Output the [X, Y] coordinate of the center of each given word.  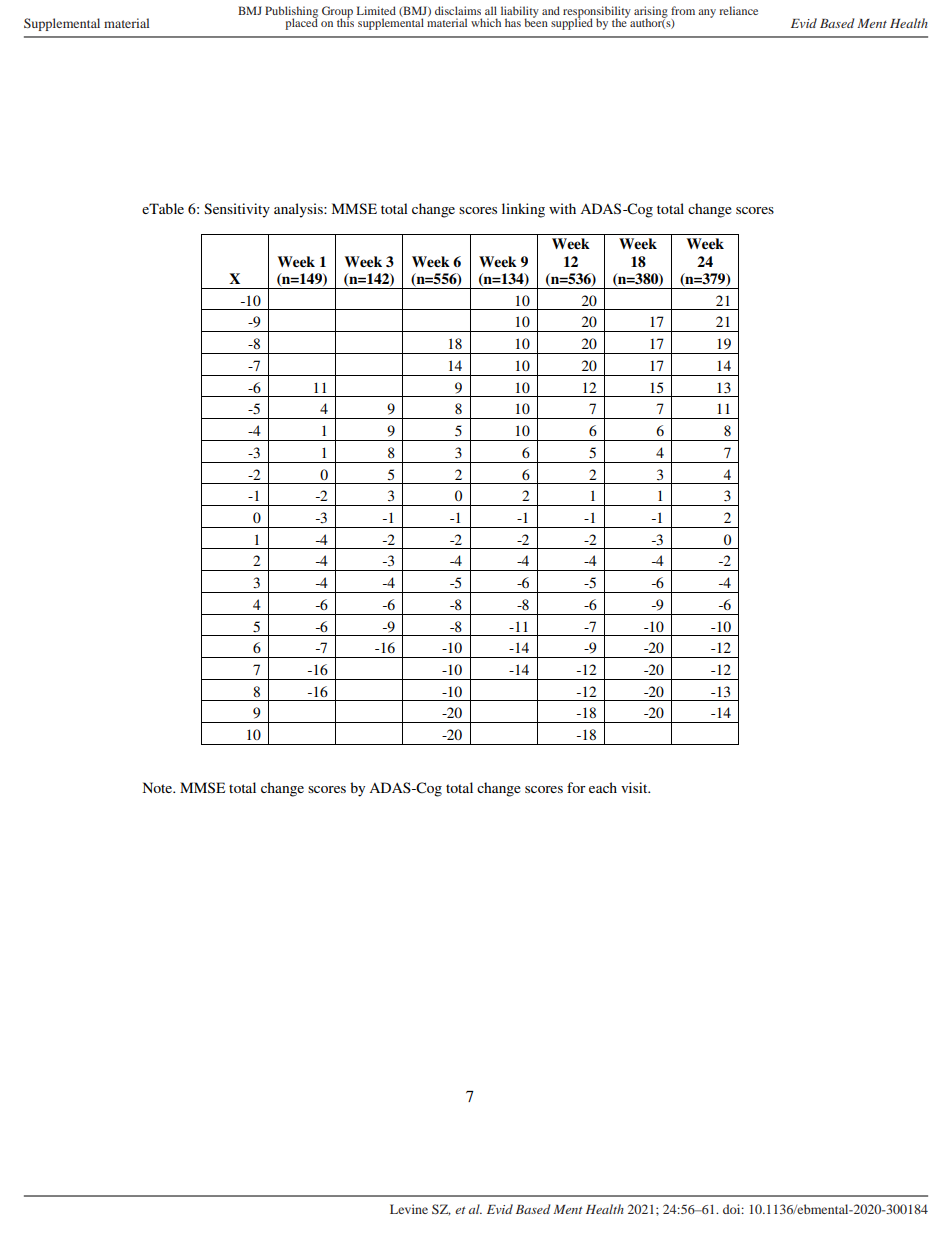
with [562, 208]
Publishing [291, 13]
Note [159, 787]
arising [651, 13]
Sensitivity [237, 210]
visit [635, 787]
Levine [409, 1209]
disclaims [458, 10]
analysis [299, 210]
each [603, 787]
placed [301, 23]
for [576, 787]
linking [523, 210]
